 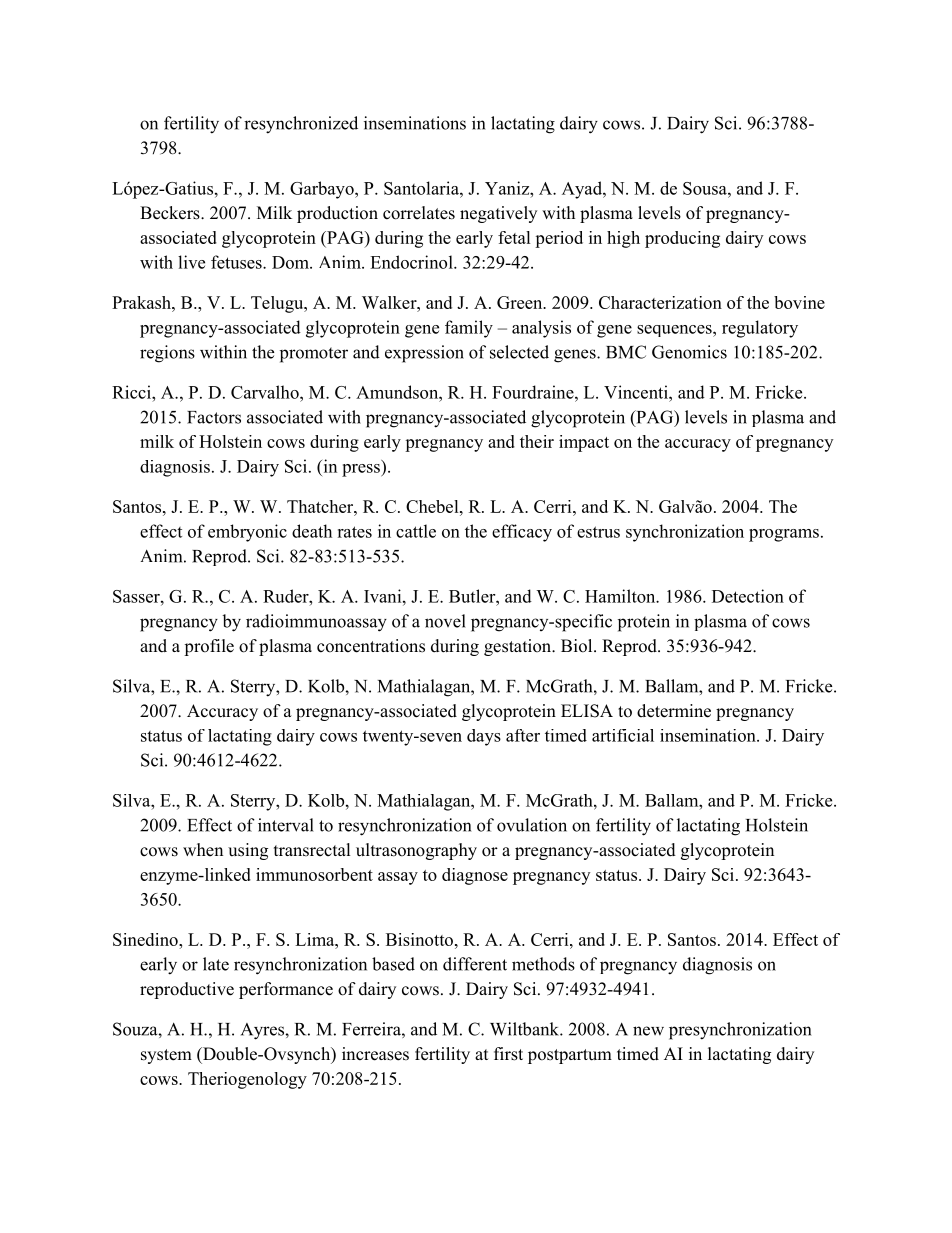 What do you see at coordinates (484, 737) in the screenshot?
I see `days` at bounding box center [484, 737].
